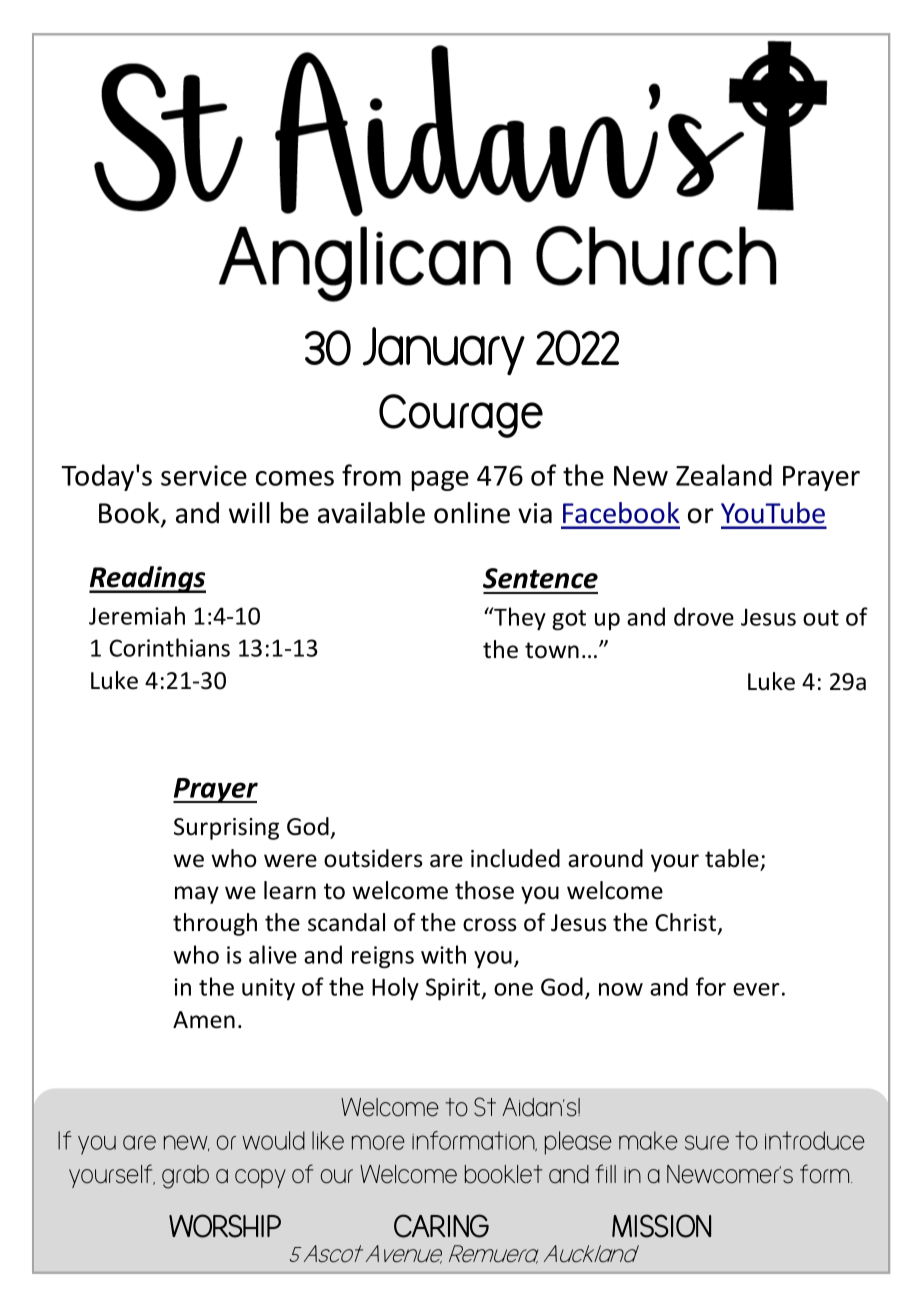 Image resolution: width=924 pixels, height=1308 pixels. I want to click on service, so click(204, 475).
